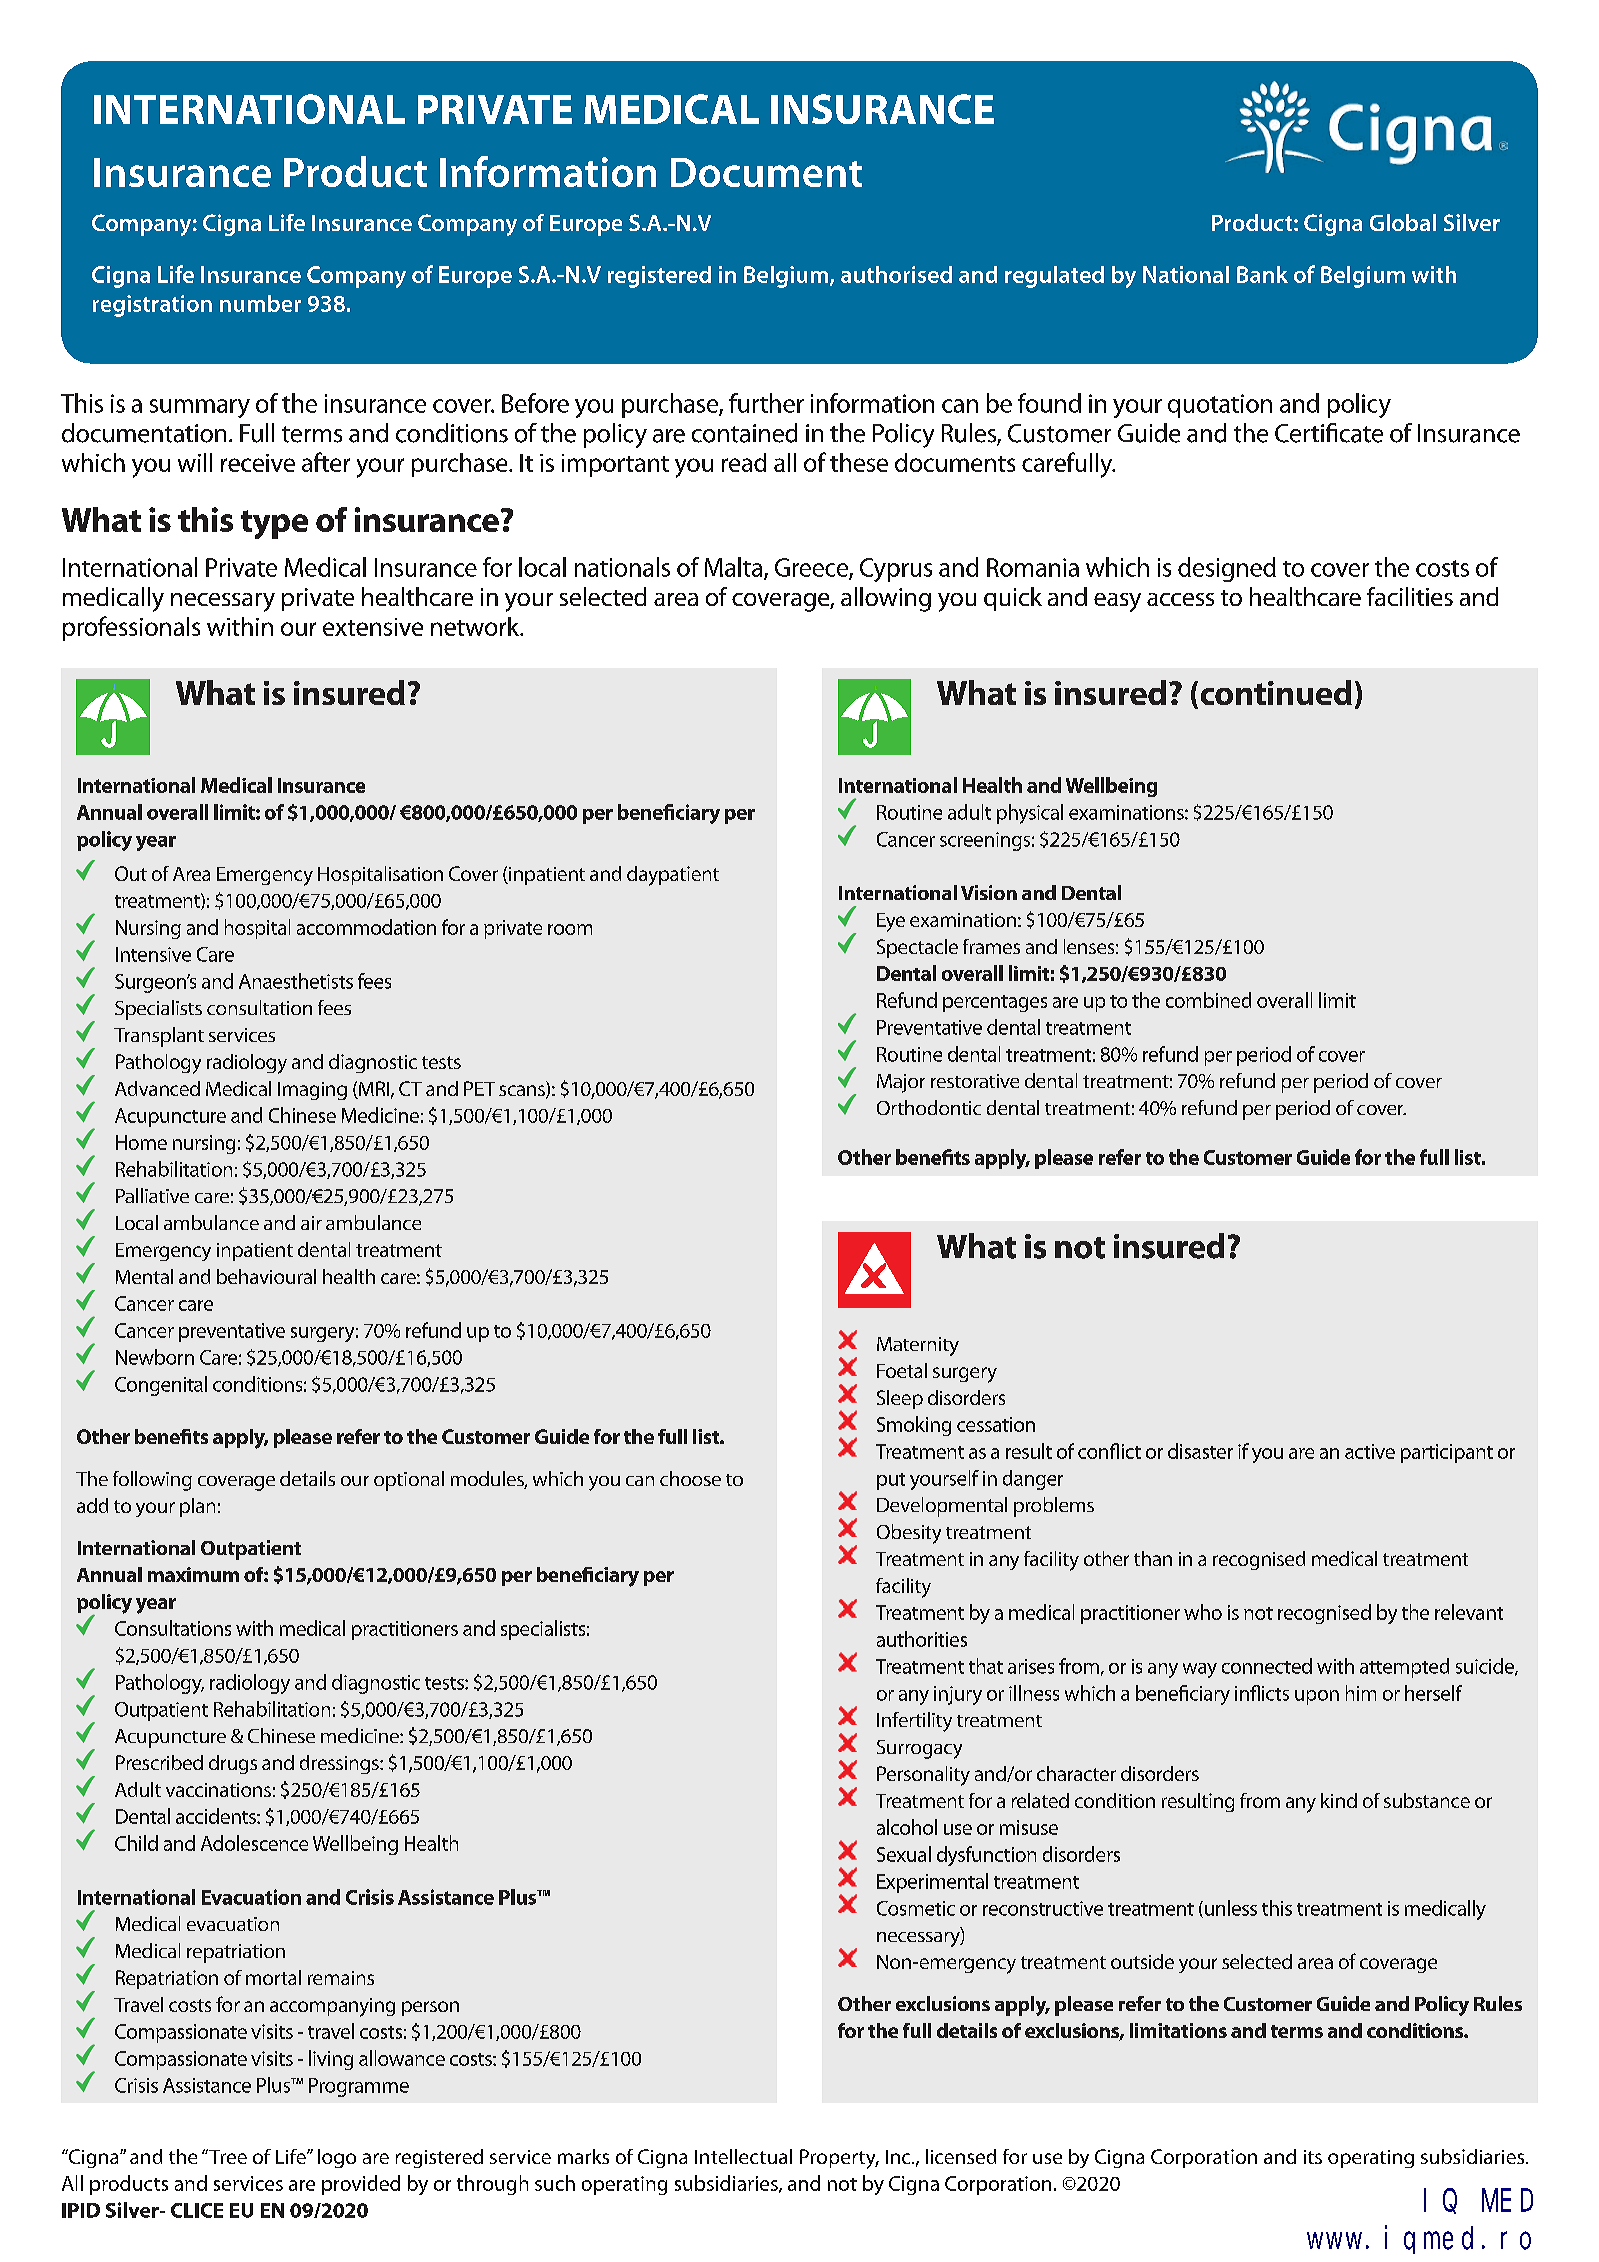 Image resolution: width=1599 pixels, height=2262 pixels. I want to click on Intellectual, so click(743, 2156).
